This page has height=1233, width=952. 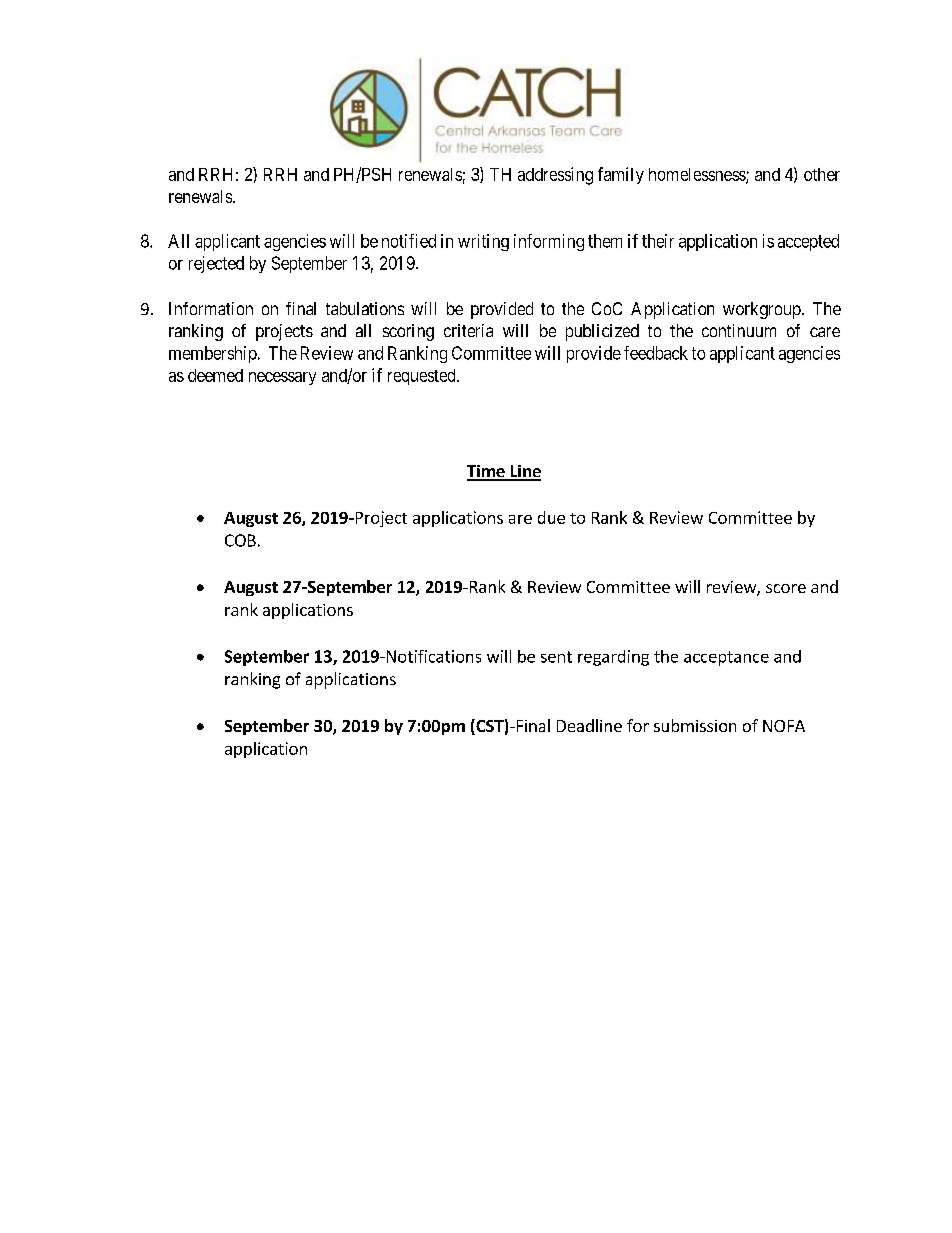 What do you see at coordinates (786, 588) in the page?
I see `score` at bounding box center [786, 588].
